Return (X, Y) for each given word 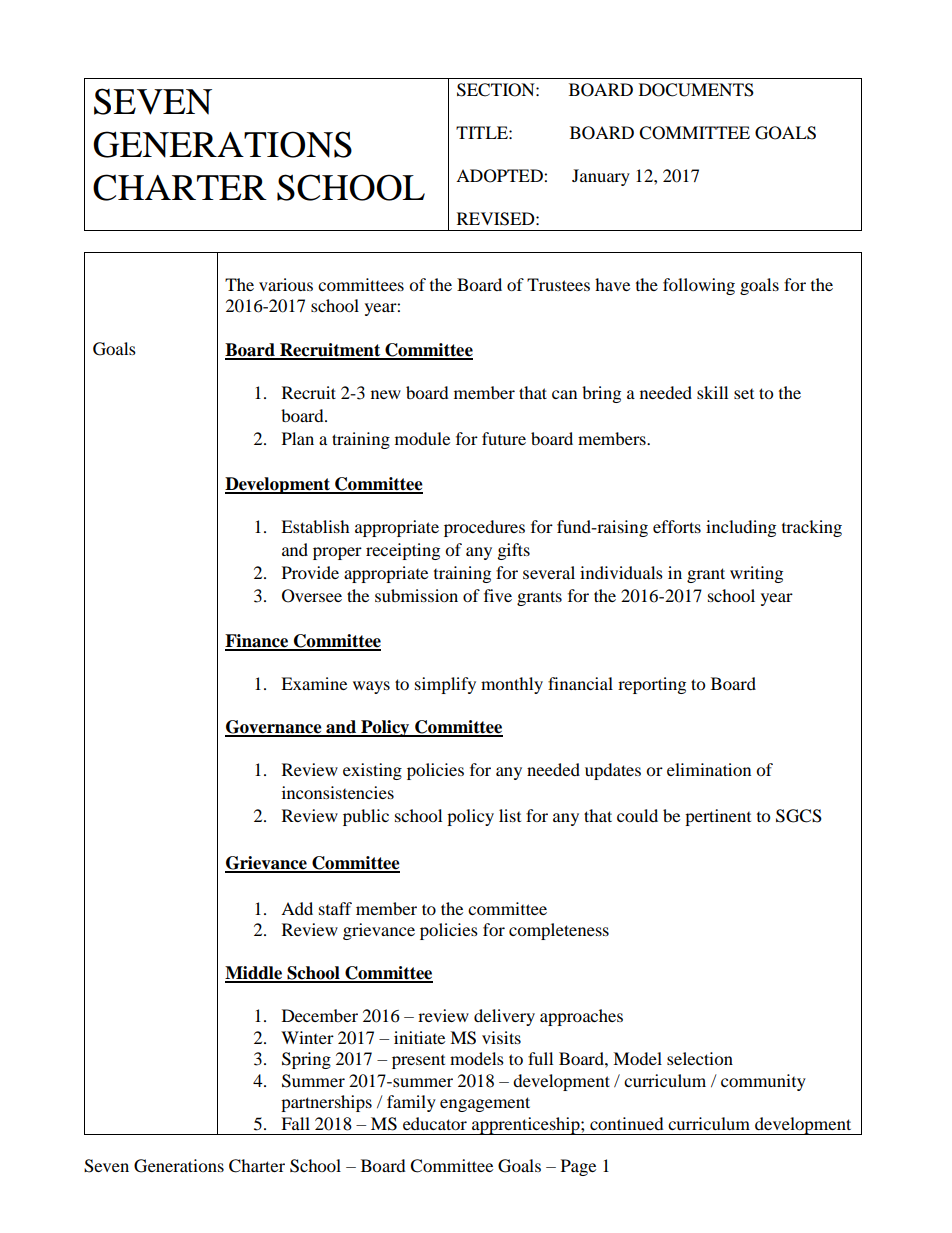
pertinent (718, 817)
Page (578, 1167)
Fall (295, 1123)
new (386, 394)
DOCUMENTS (696, 90)
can (564, 394)
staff (335, 908)
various (286, 284)
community (763, 1082)
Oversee (312, 596)
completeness (559, 931)
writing (756, 574)
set (744, 394)
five (498, 595)
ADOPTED (500, 176)
